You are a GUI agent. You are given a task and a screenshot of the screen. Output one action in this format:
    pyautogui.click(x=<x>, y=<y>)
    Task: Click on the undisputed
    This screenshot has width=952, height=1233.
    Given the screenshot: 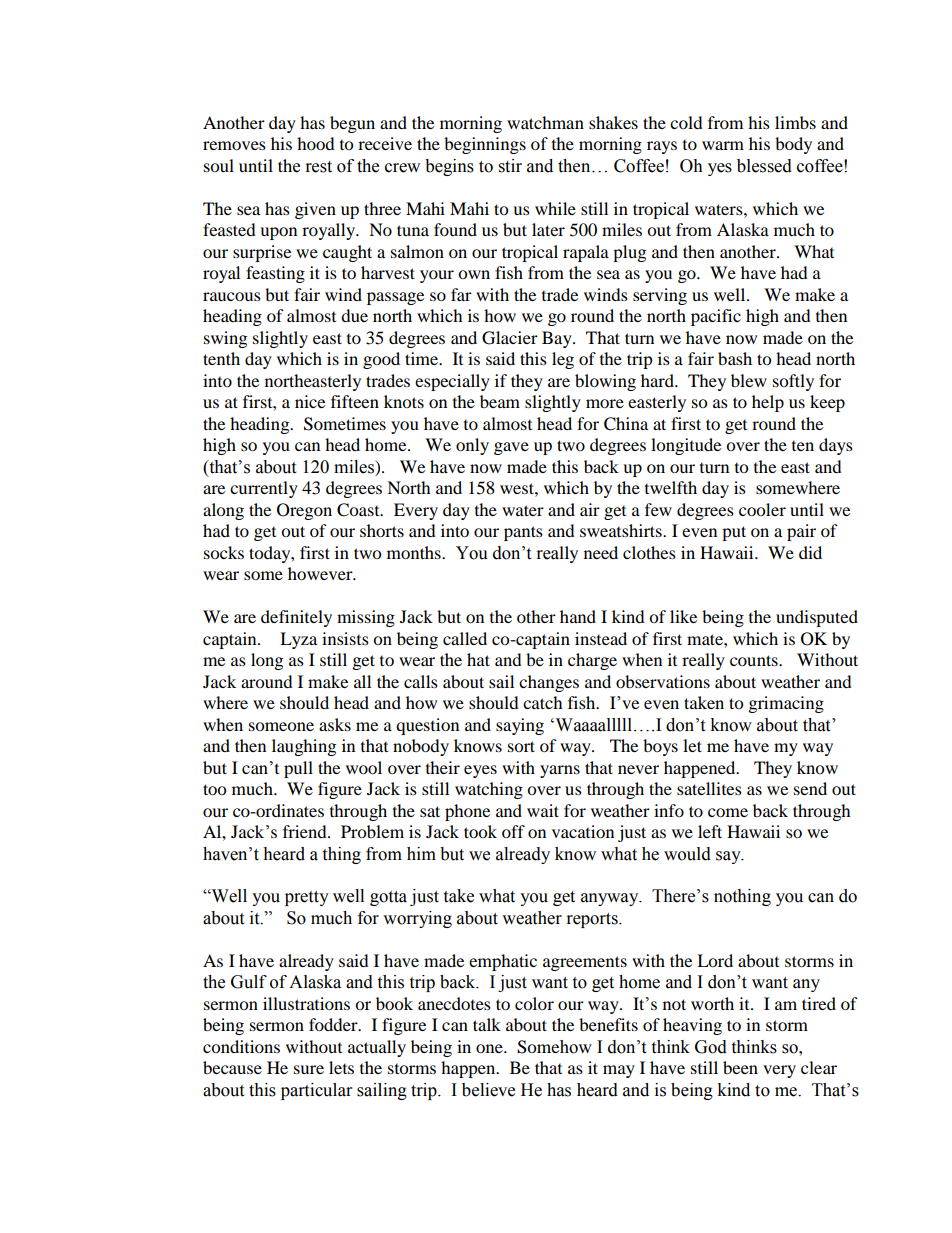 What is the action you would take?
    pyautogui.click(x=817, y=618)
